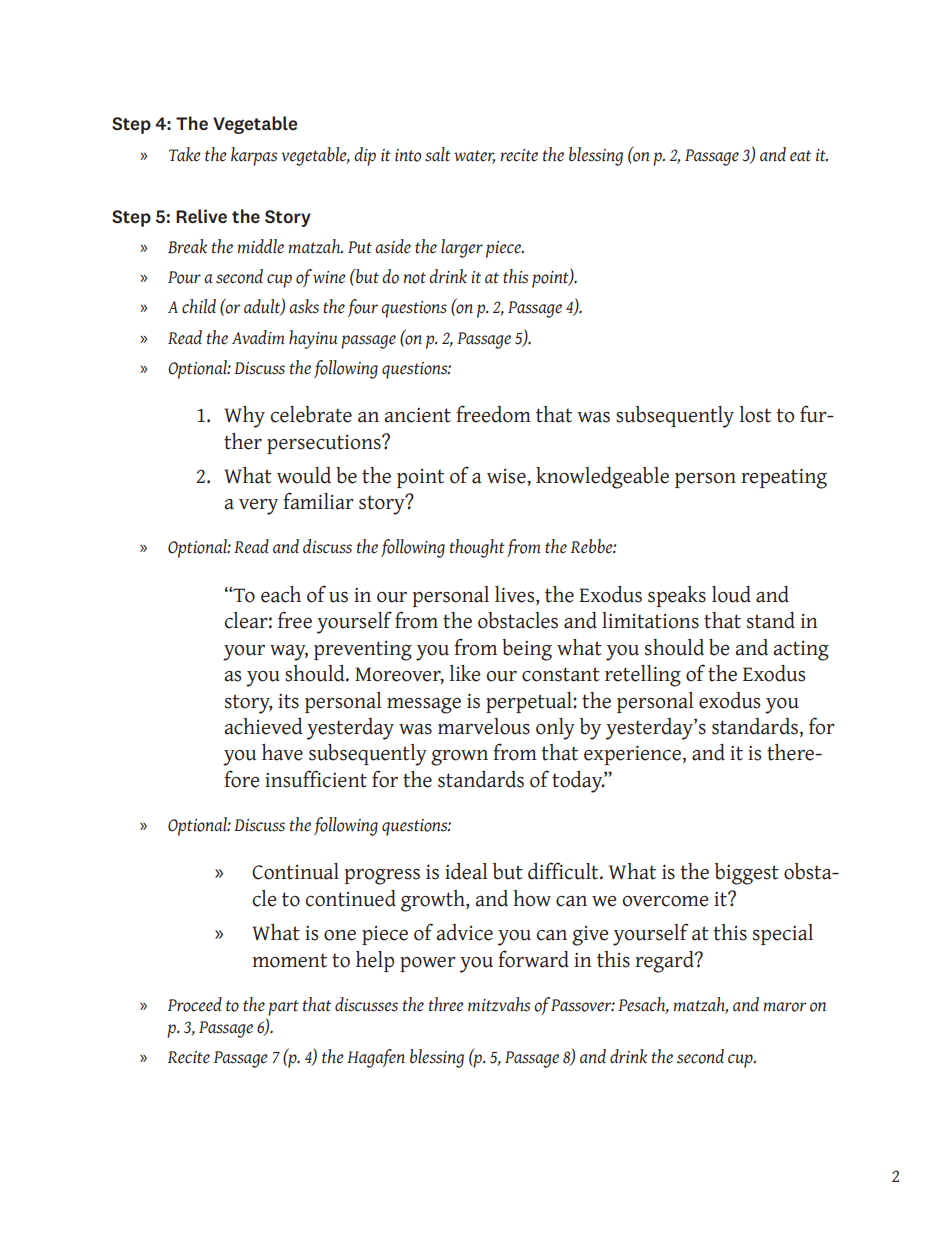  Describe the element at coordinates (533, 959) in the image. I see `forward` at that location.
